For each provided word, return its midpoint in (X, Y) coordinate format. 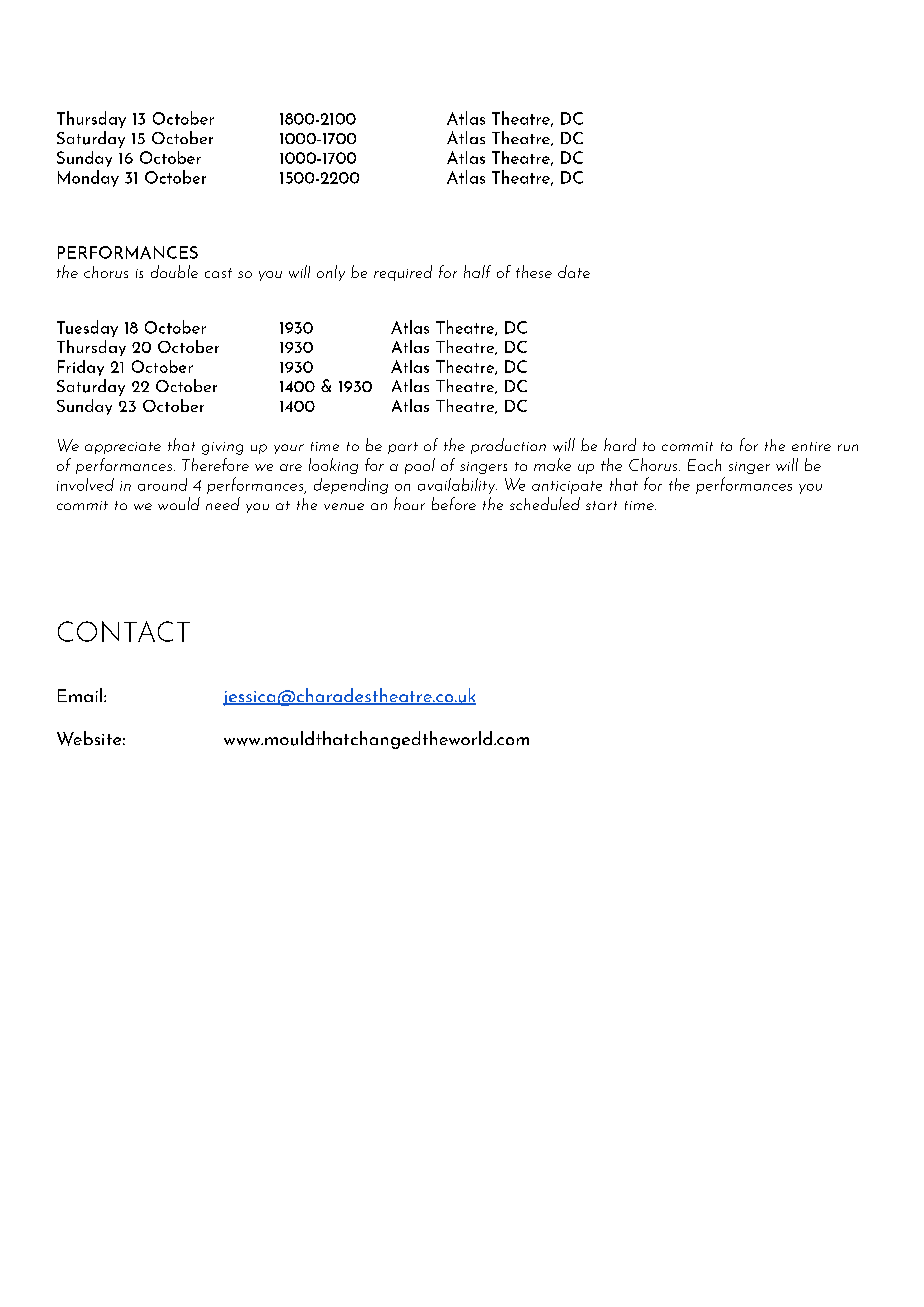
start (601, 505)
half (477, 271)
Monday (88, 178)
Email (81, 695)
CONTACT (124, 631)
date (574, 271)
